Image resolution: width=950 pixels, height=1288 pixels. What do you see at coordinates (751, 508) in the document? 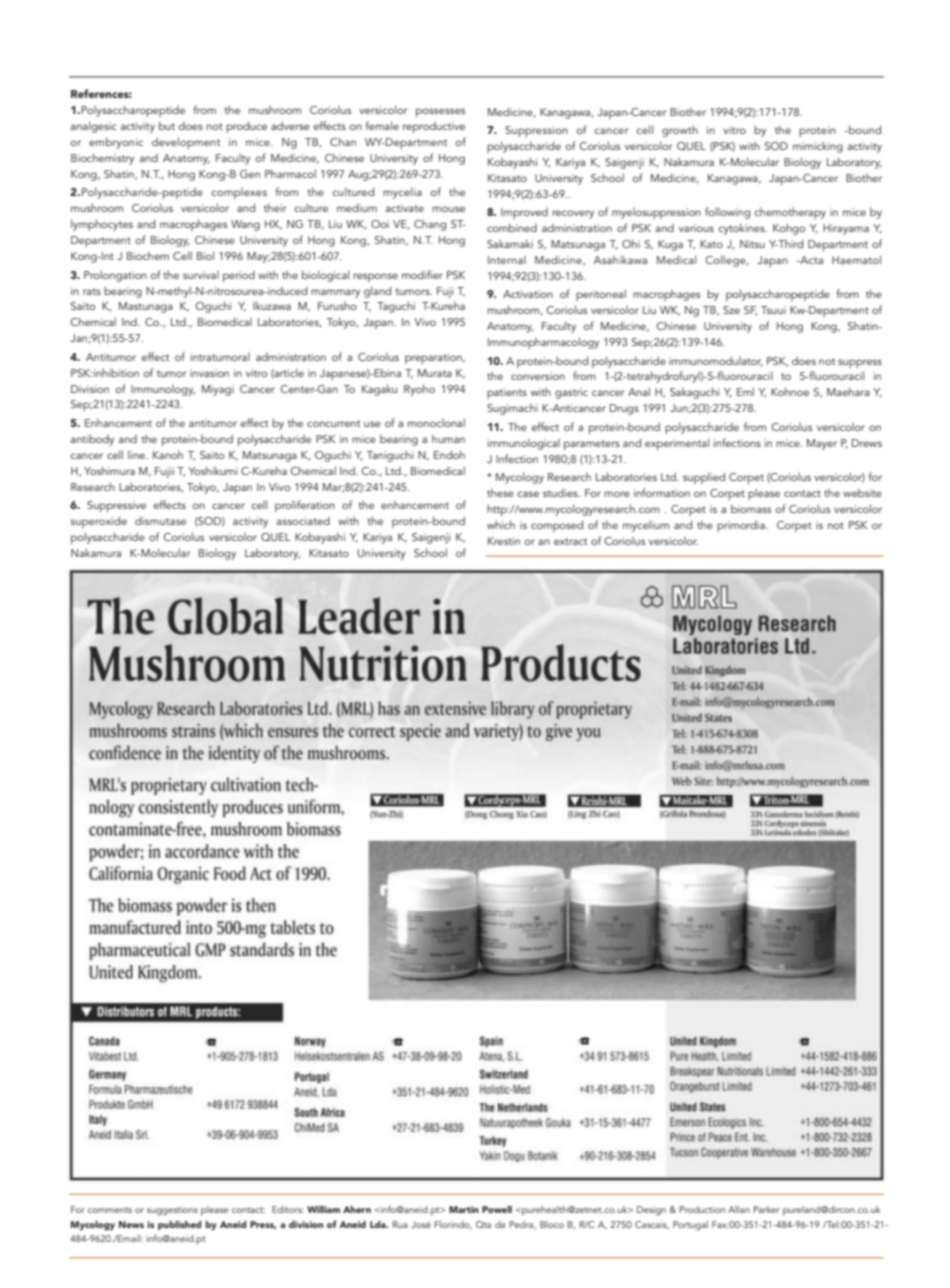
I see `biomass` at bounding box center [751, 508].
